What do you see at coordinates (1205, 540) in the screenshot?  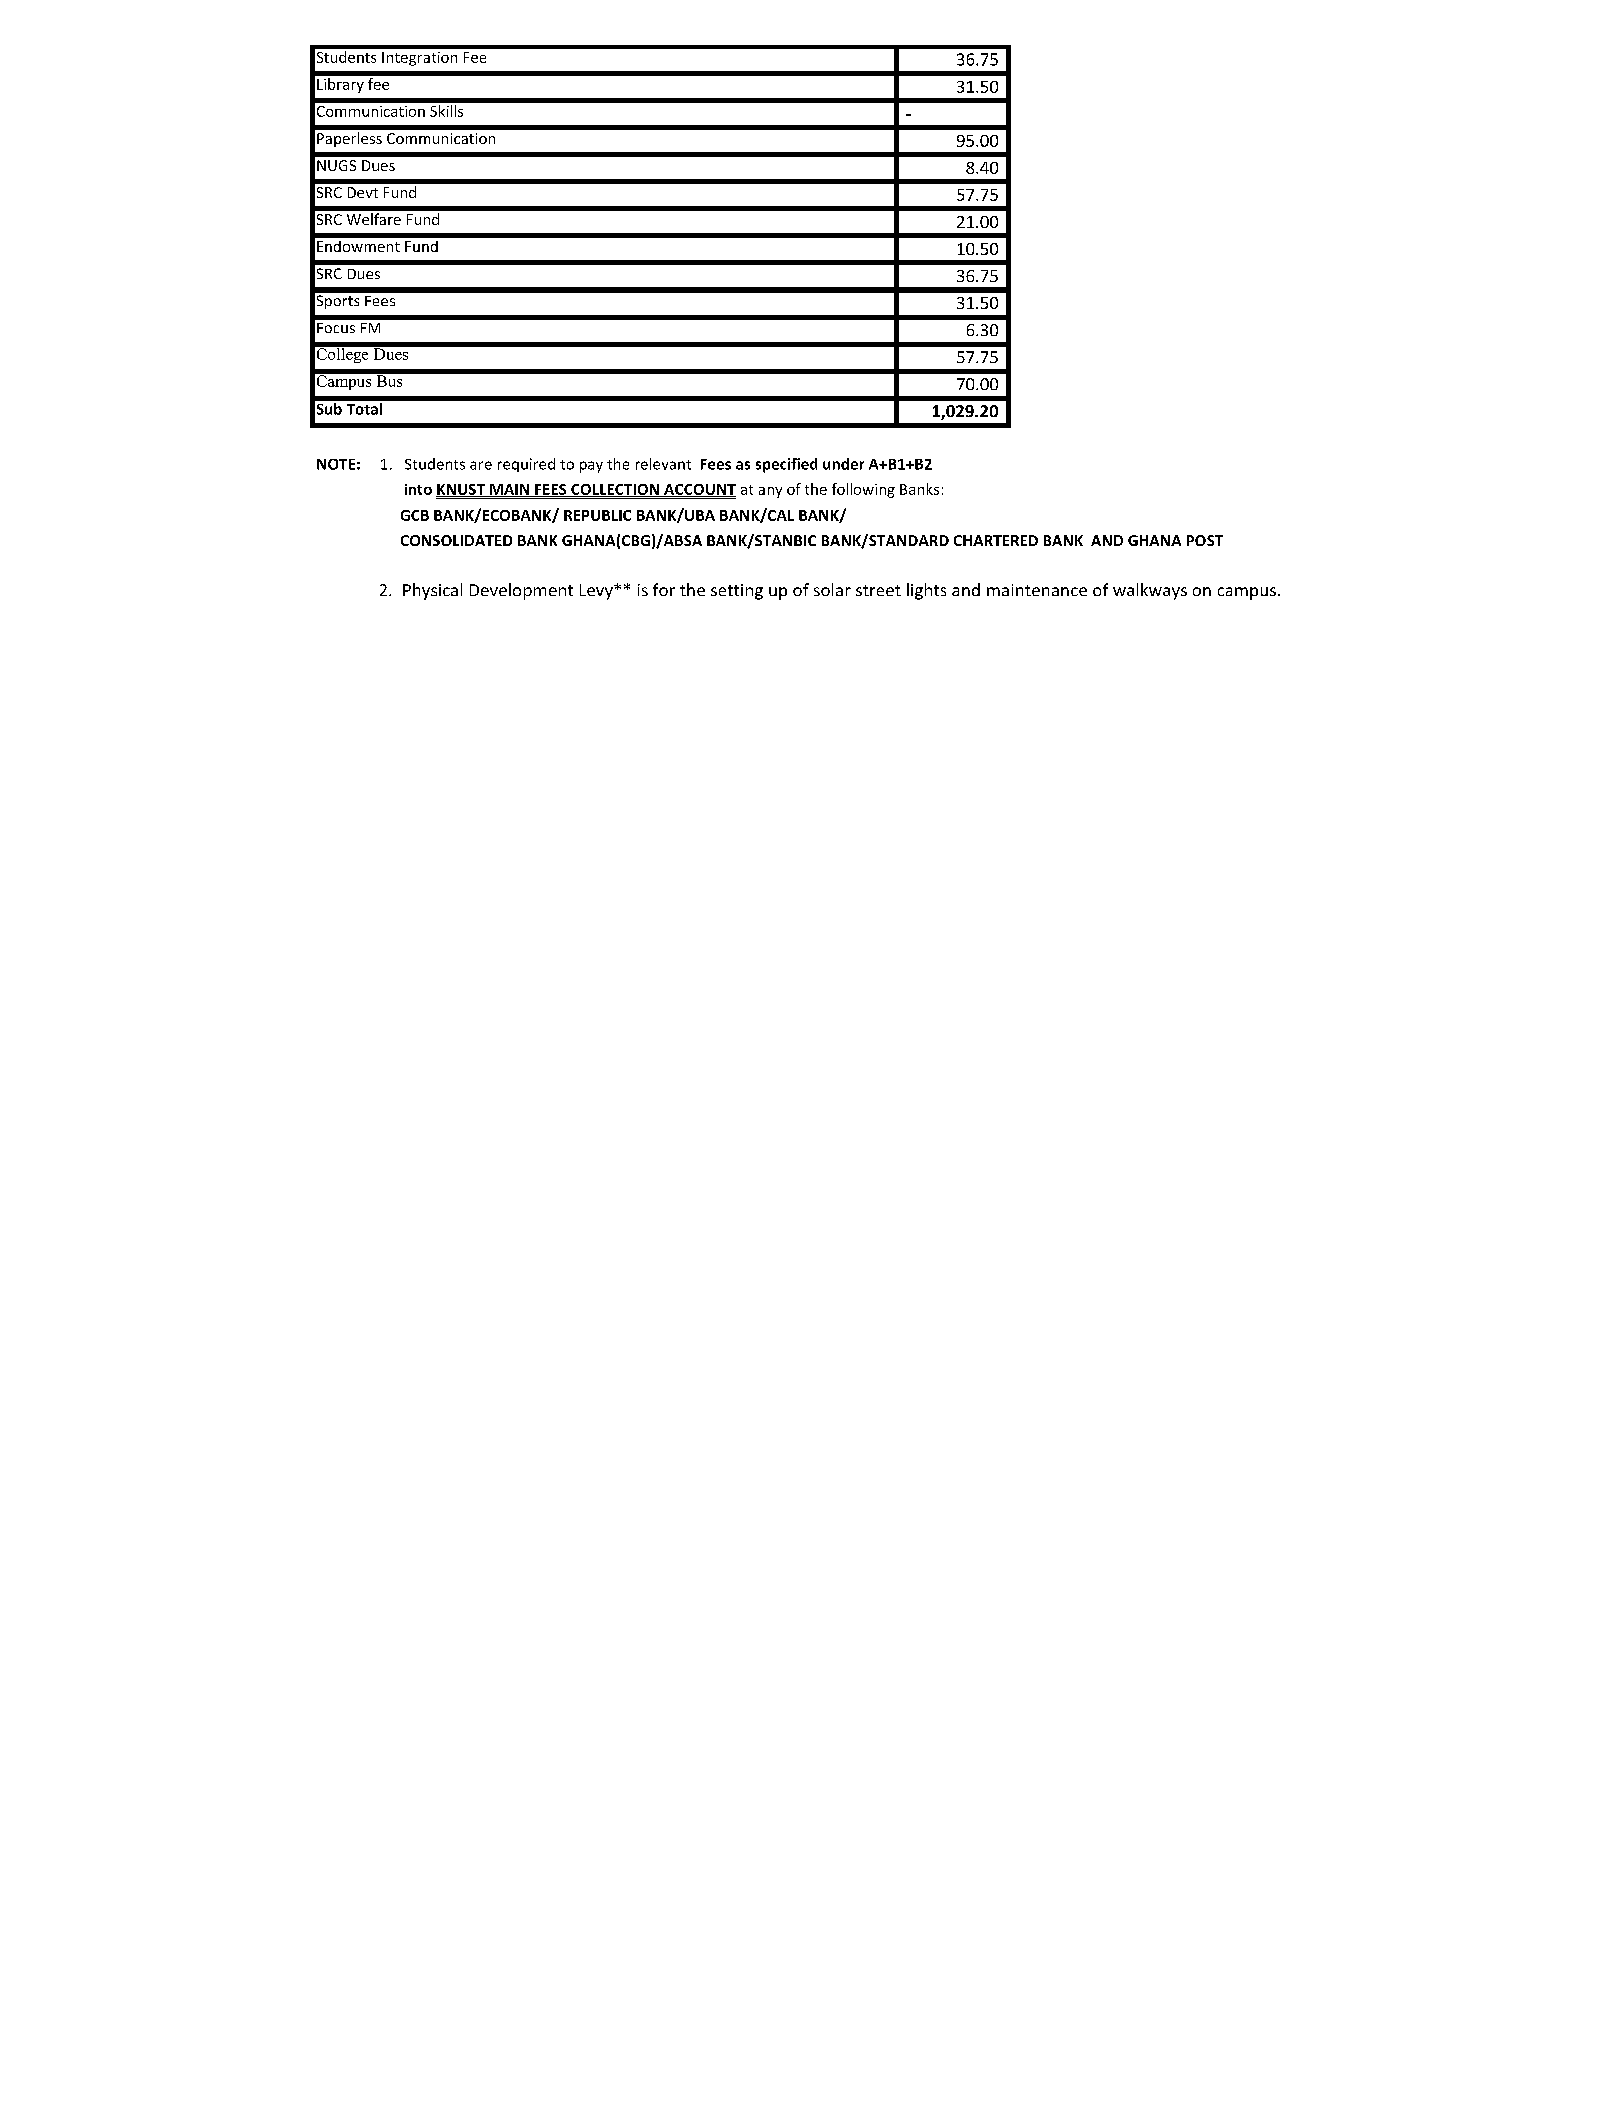 I see `POST` at bounding box center [1205, 540].
